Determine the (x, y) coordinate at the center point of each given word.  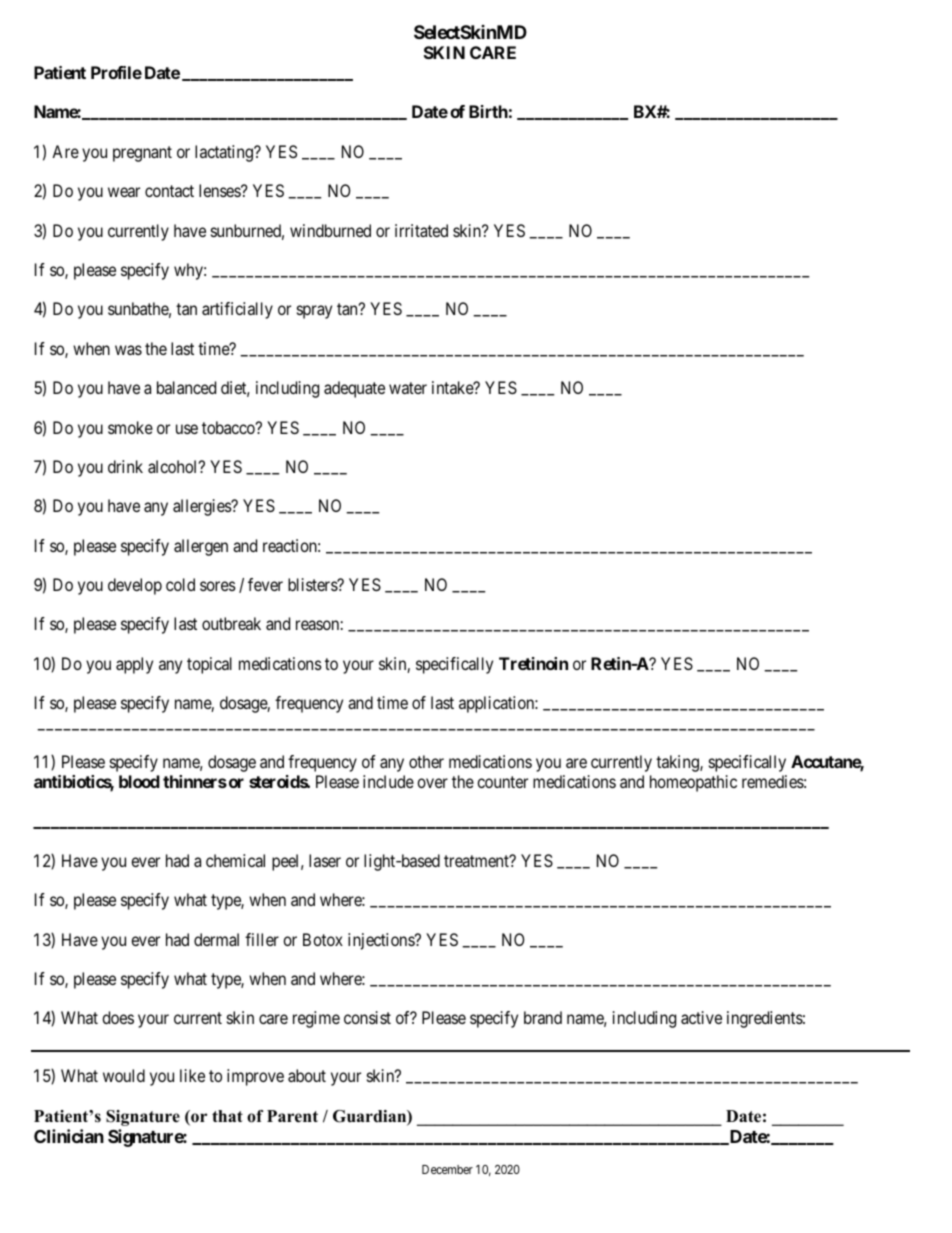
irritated (421, 230)
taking (678, 763)
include (388, 781)
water (408, 388)
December (447, 1169)
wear (124, 192)
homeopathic (693, 783)
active (701, 1017)
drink (125, 466)
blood (139, 781)
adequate (354, 389)
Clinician (69, 1136)
